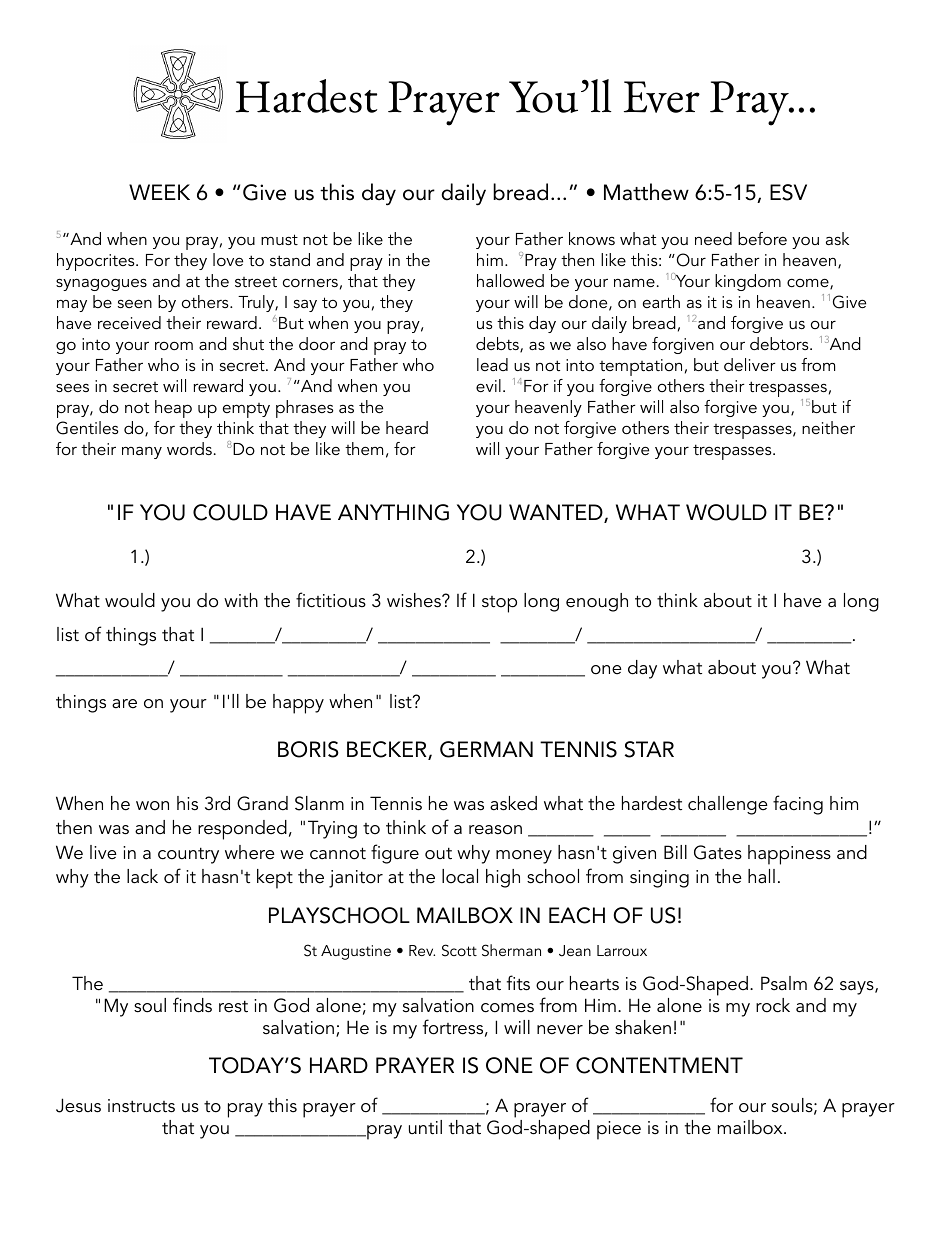 Image resolution: width=952 pixels, height=1233 pixels. I want to click on instructs, so click(141, 1106).
